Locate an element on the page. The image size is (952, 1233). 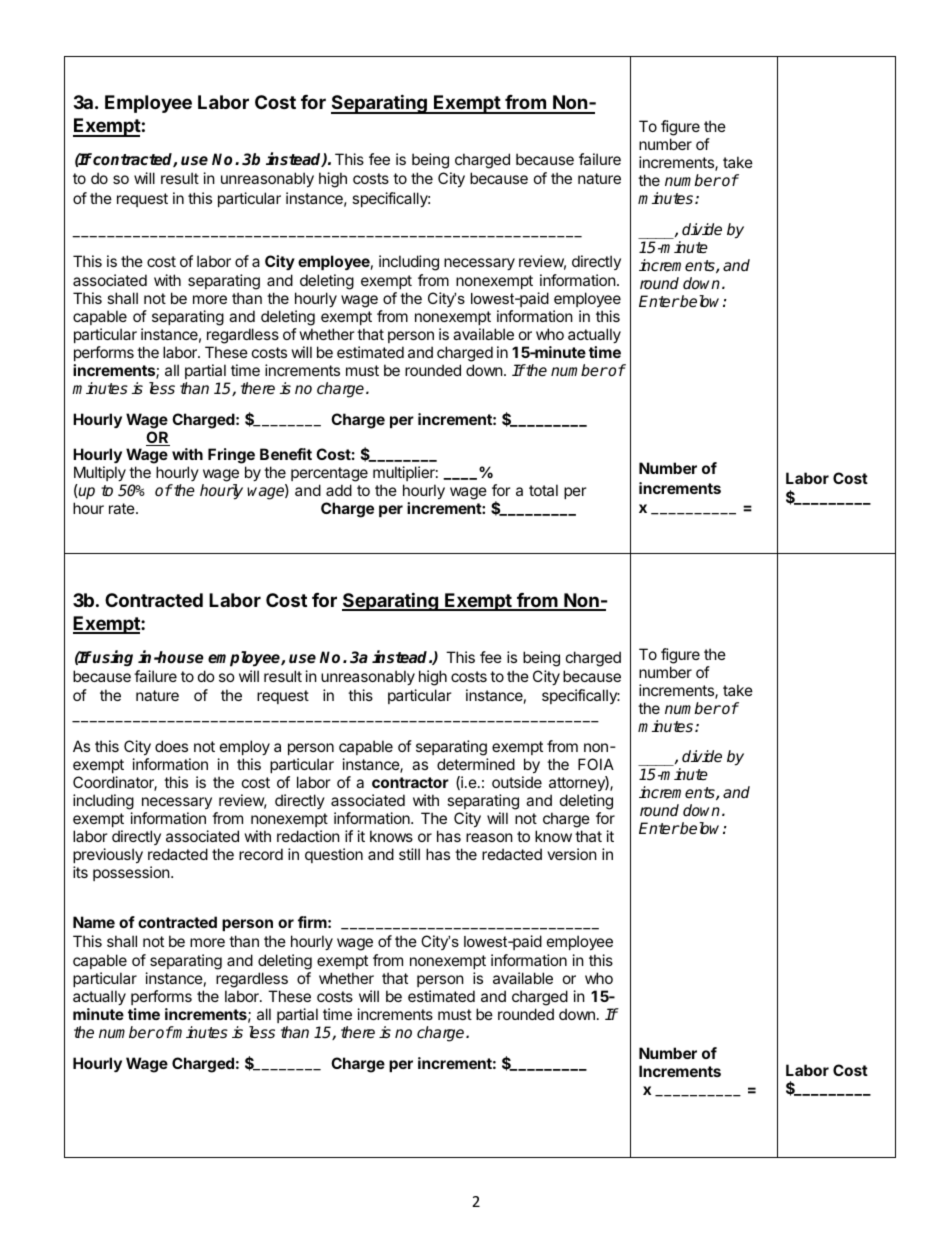
does is located at coordinates (171, 746).
